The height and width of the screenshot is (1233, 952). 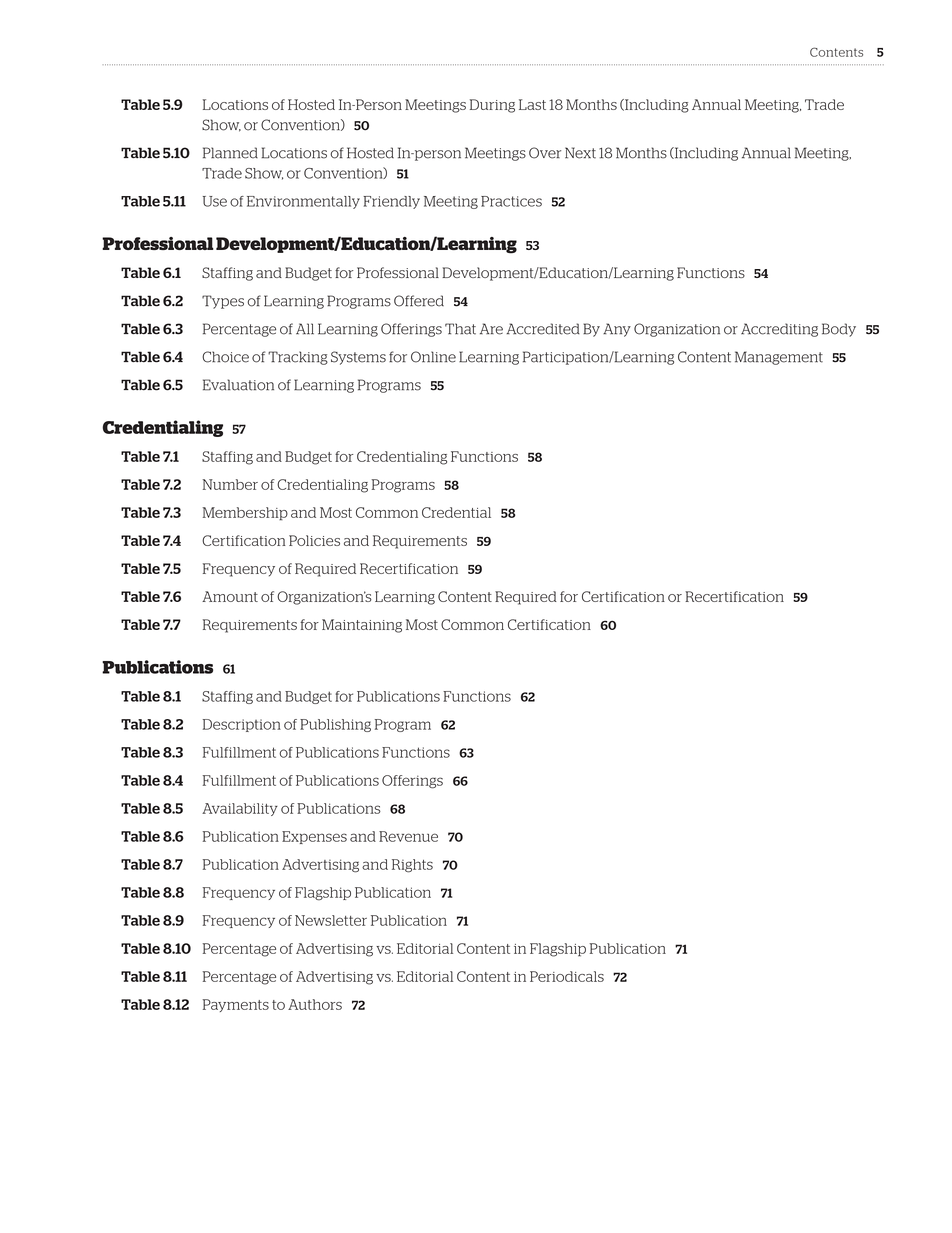 I want to click on Authors, so click(x=315, y=1004).
